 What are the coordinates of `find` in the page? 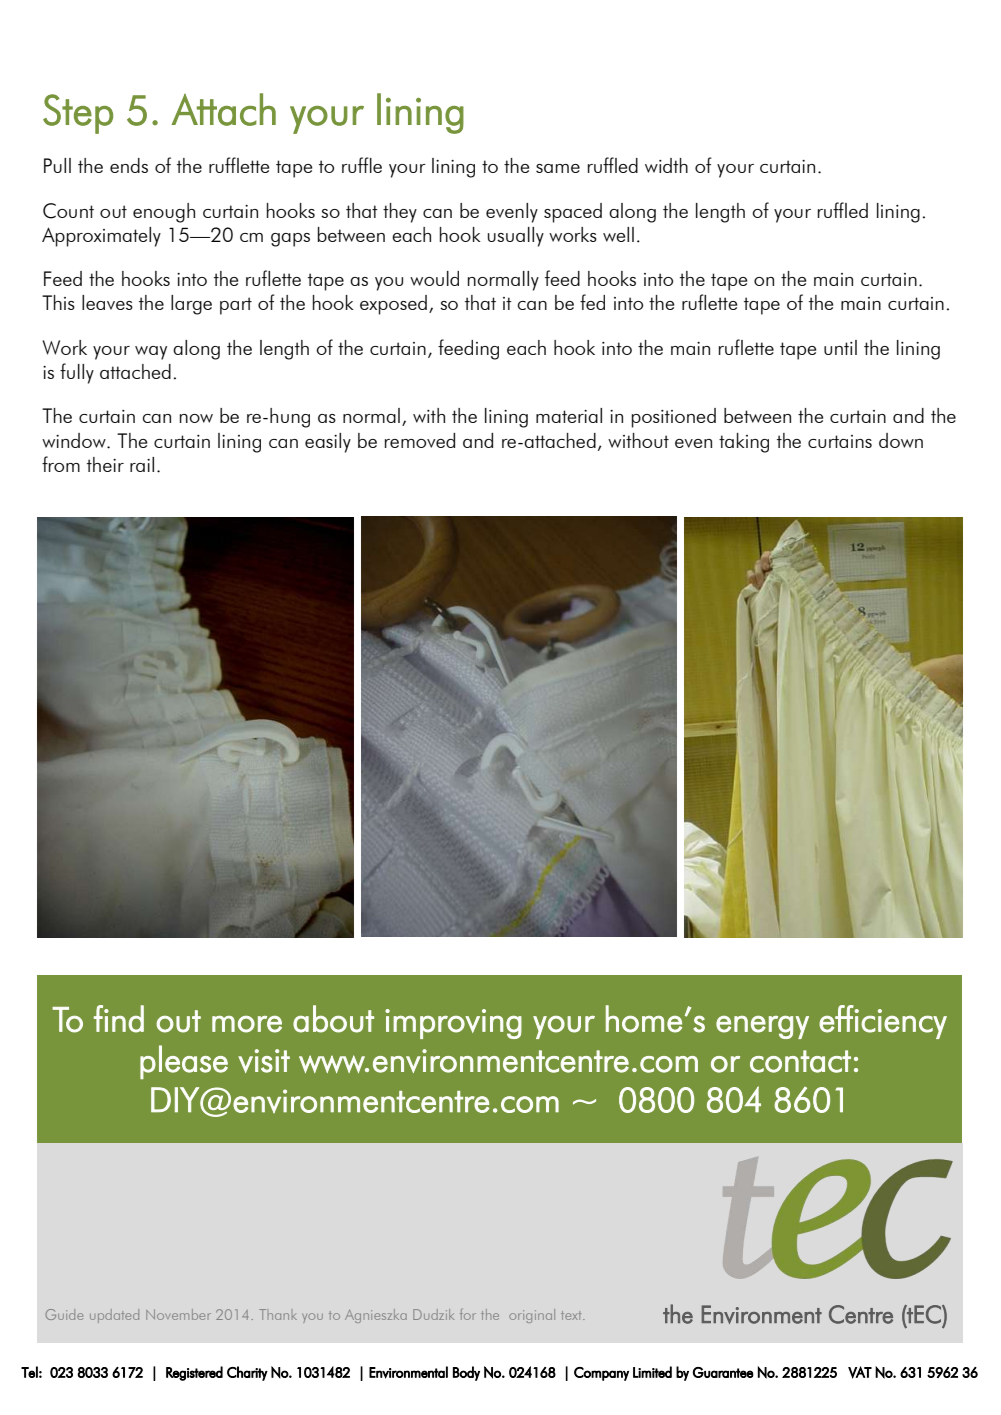 It's located at (119, 1019).
